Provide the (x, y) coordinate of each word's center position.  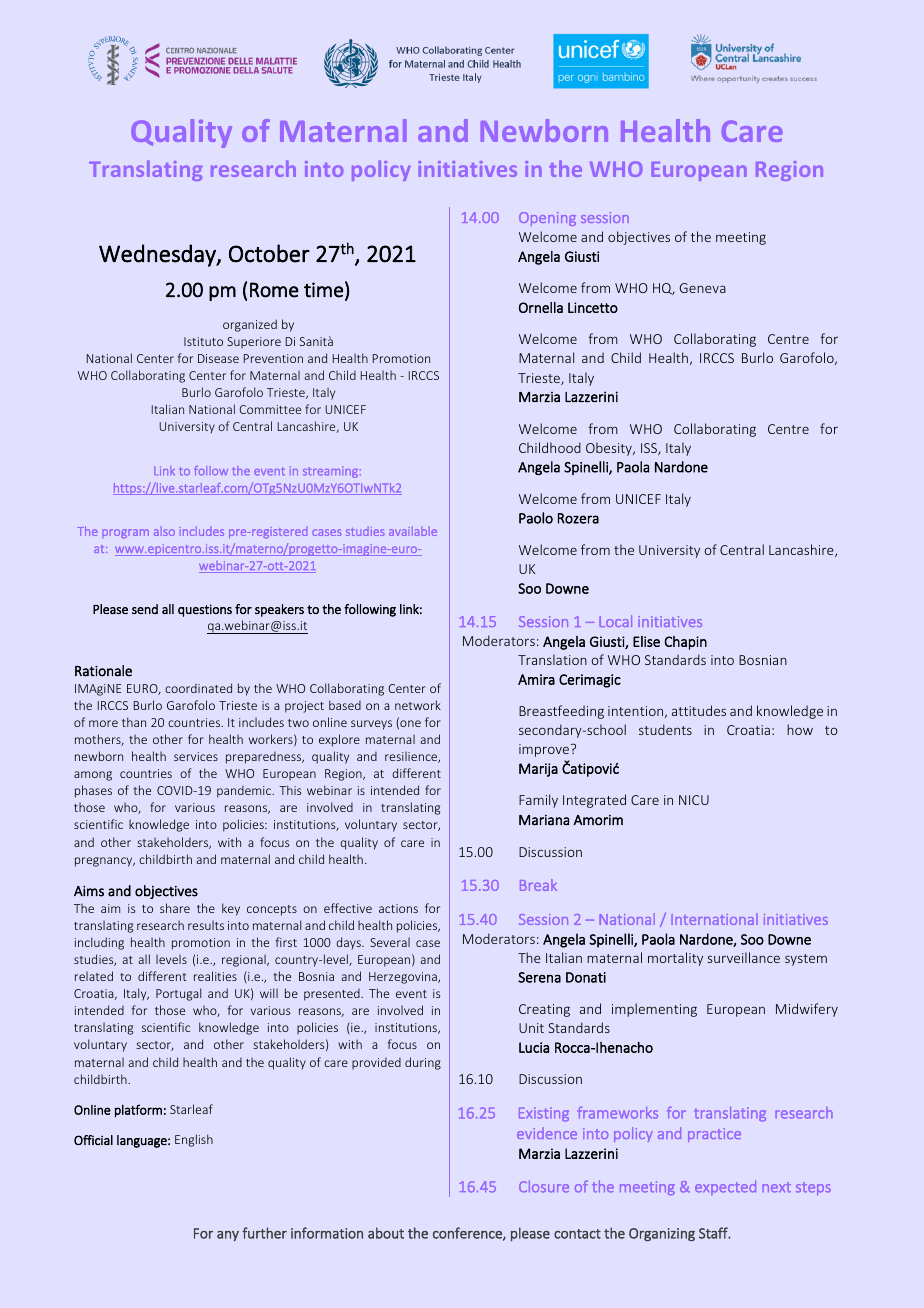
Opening (547, 219)
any (228, 1236)
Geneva (702, 288)
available (413, 531)
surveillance (744, 957)
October (269, 253)
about (386, 1233)
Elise (646, 641)
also (164, 531)
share (175, 908)
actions (398, 908)
